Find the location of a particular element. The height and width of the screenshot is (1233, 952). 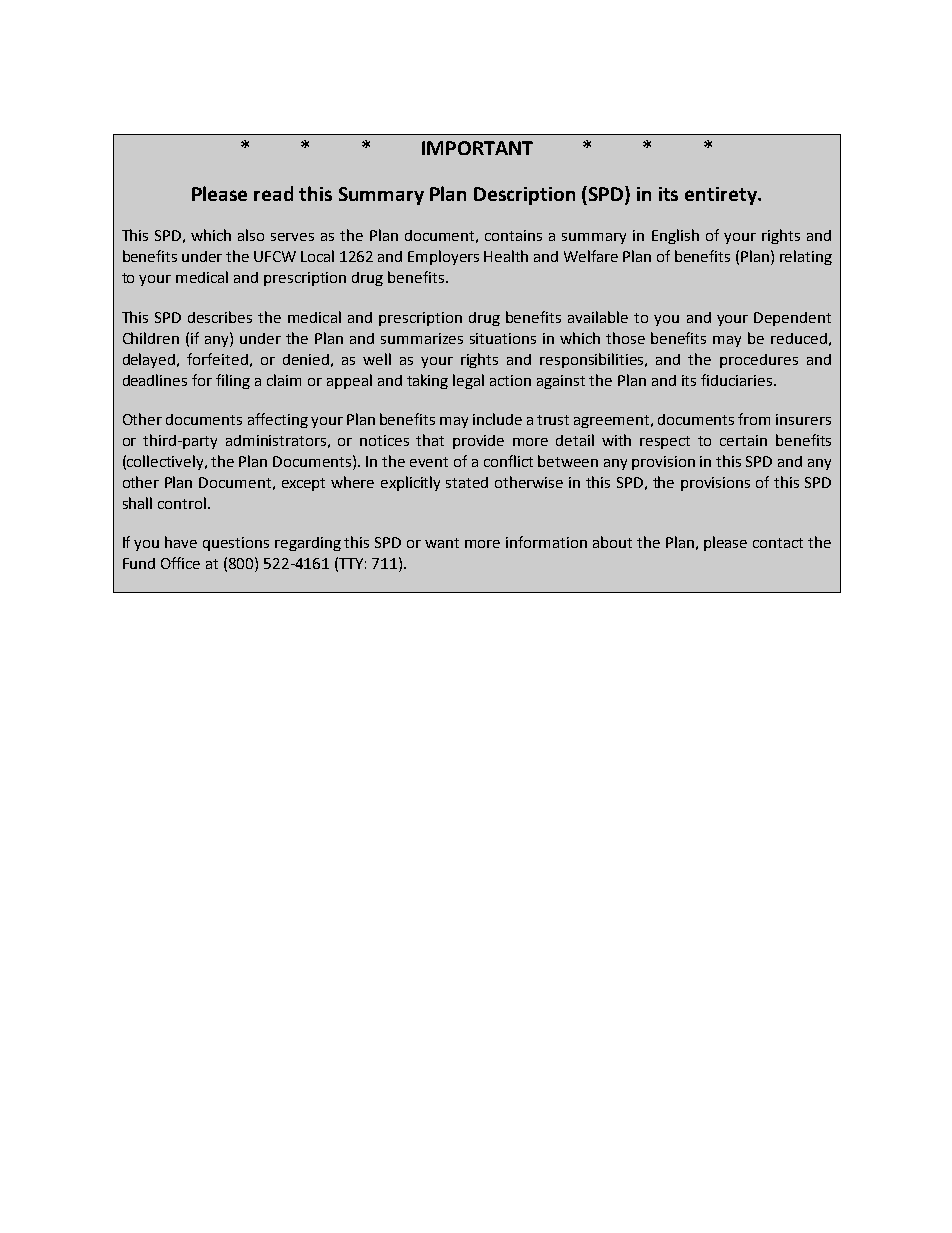

read is located at coordinates (273, 193).
